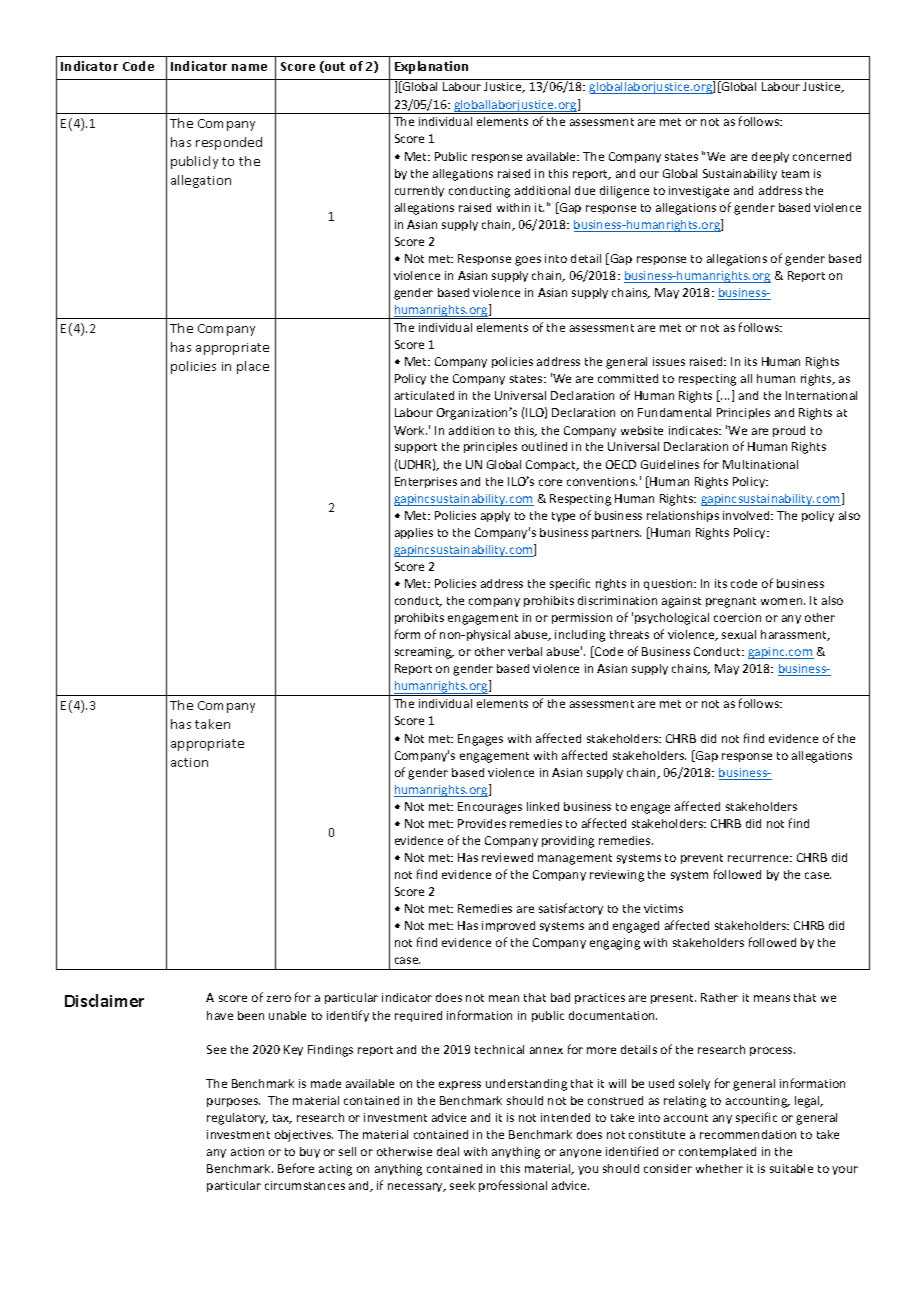  I want to click on place, so click(253, 367).
